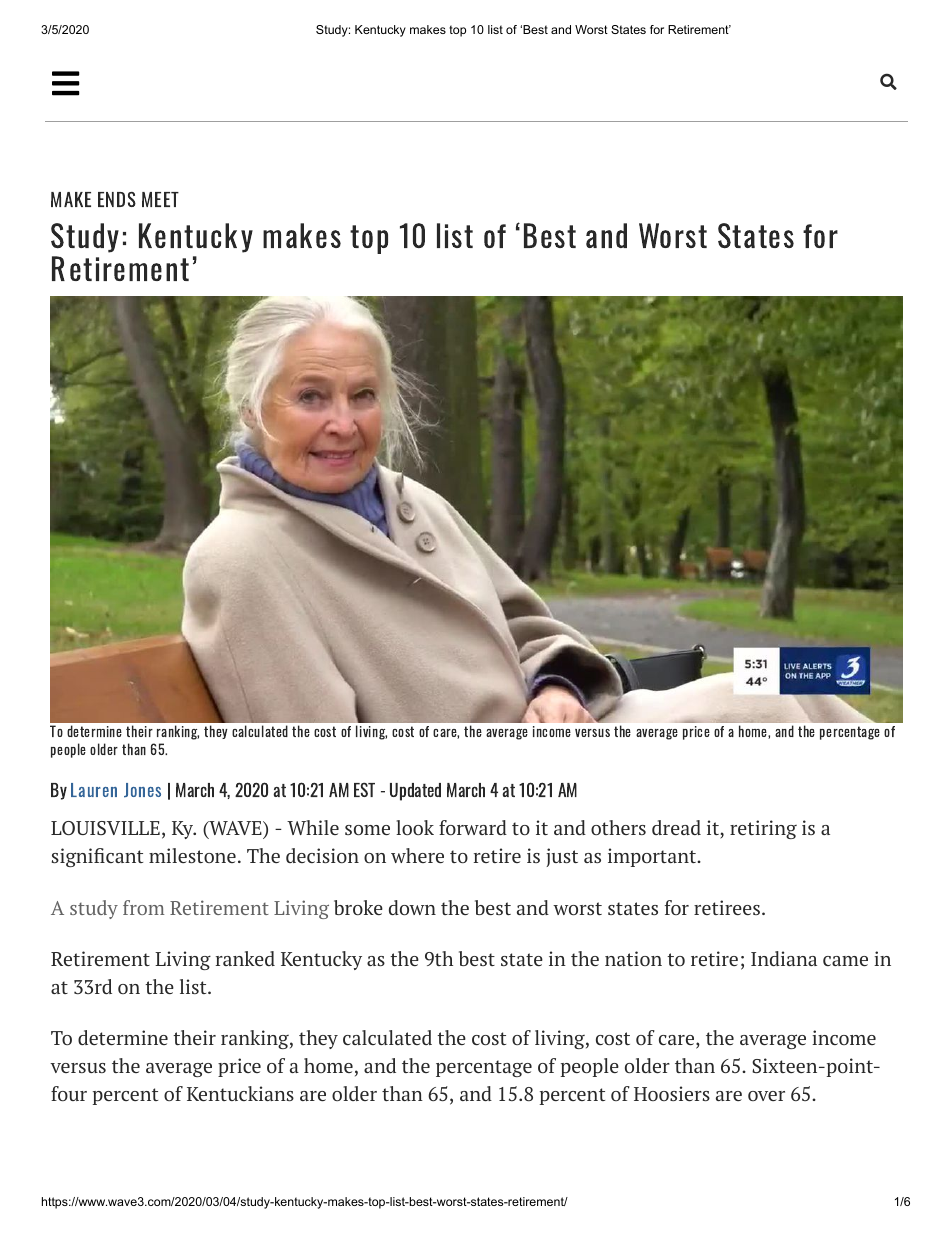  What do you see at coordinates (763, 829) in the screenshot?
I see `retiring` at bounding box center [763, 829].
